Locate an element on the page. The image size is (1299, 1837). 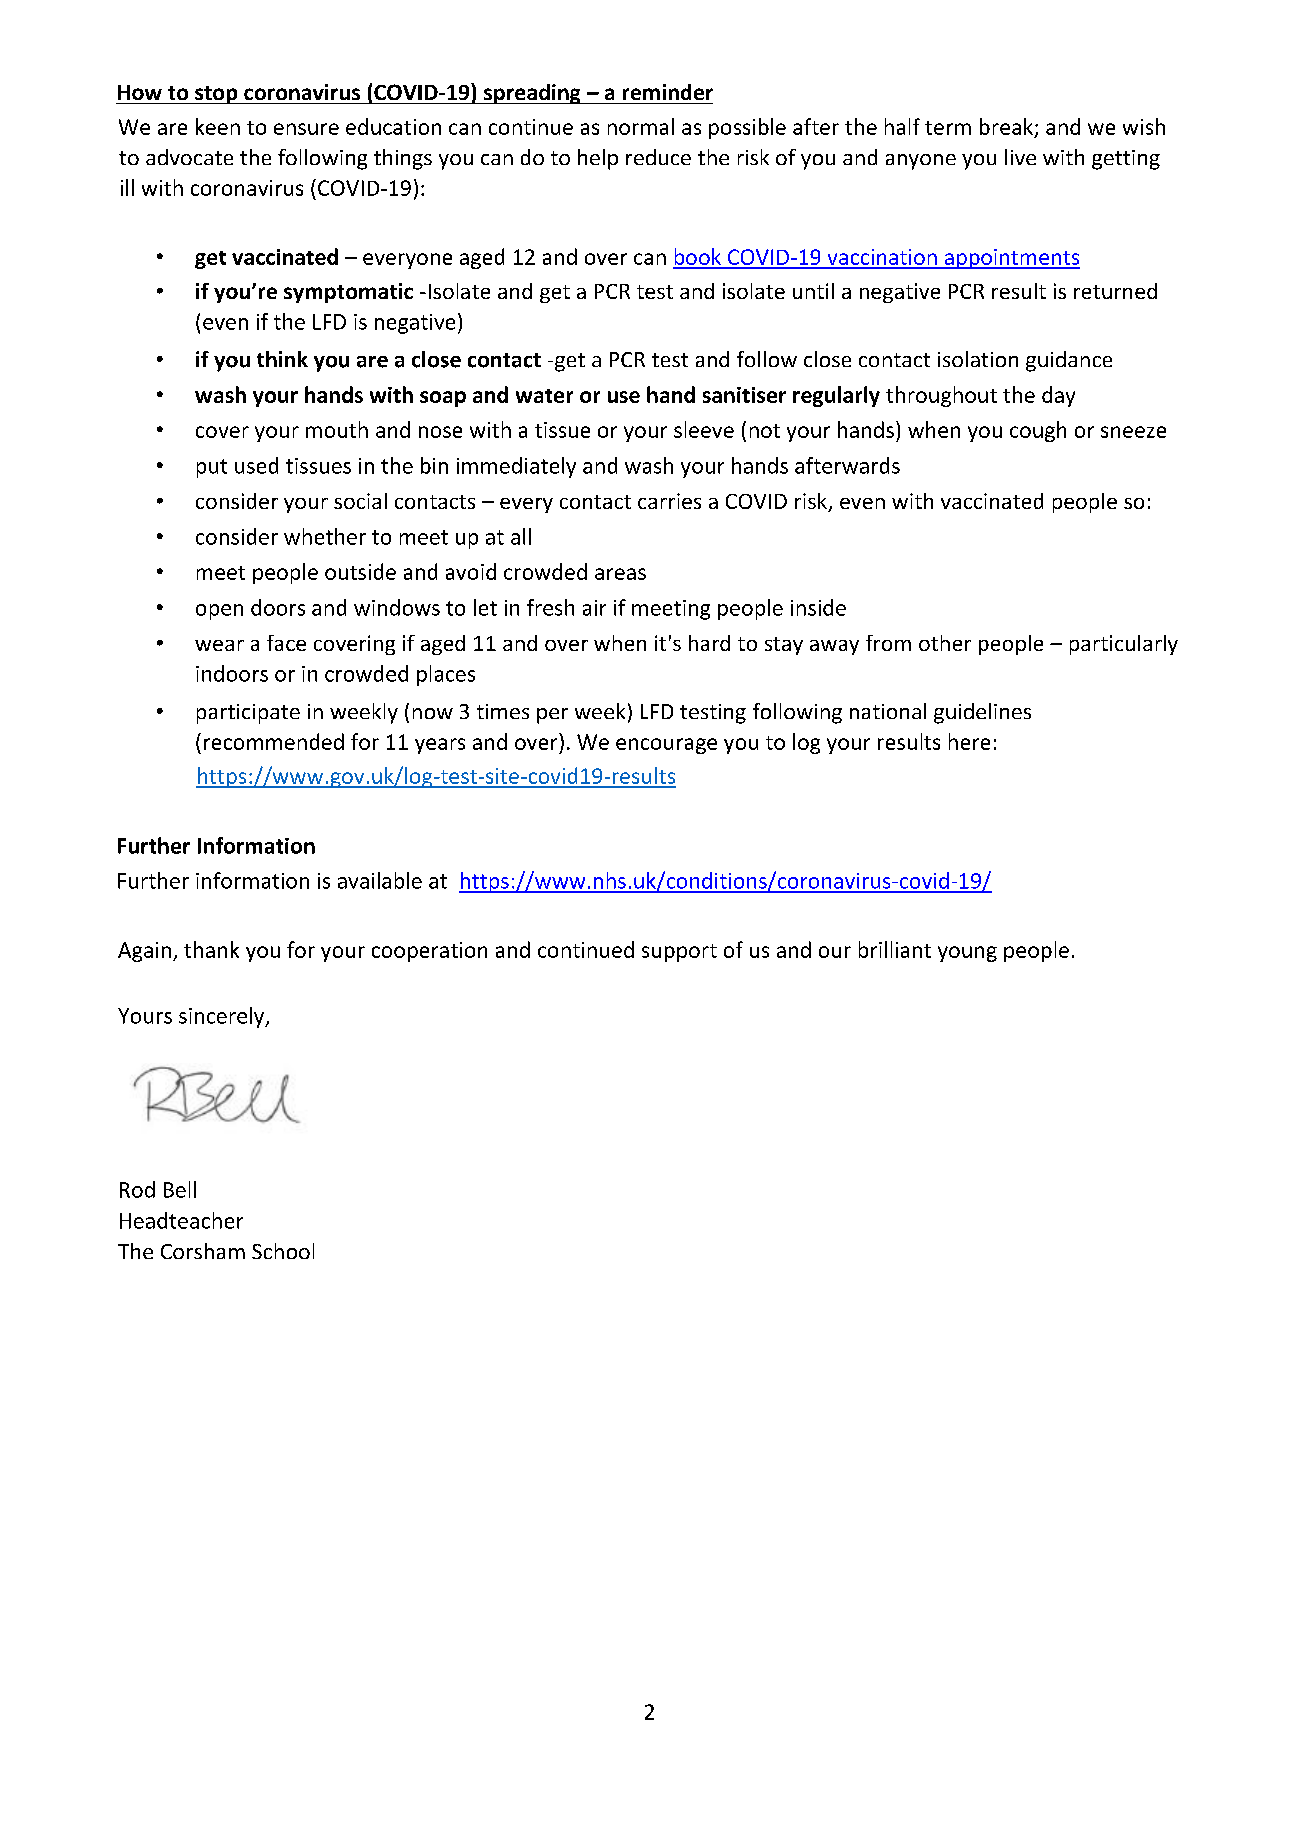
thank is located at coordinates (211, 949).
